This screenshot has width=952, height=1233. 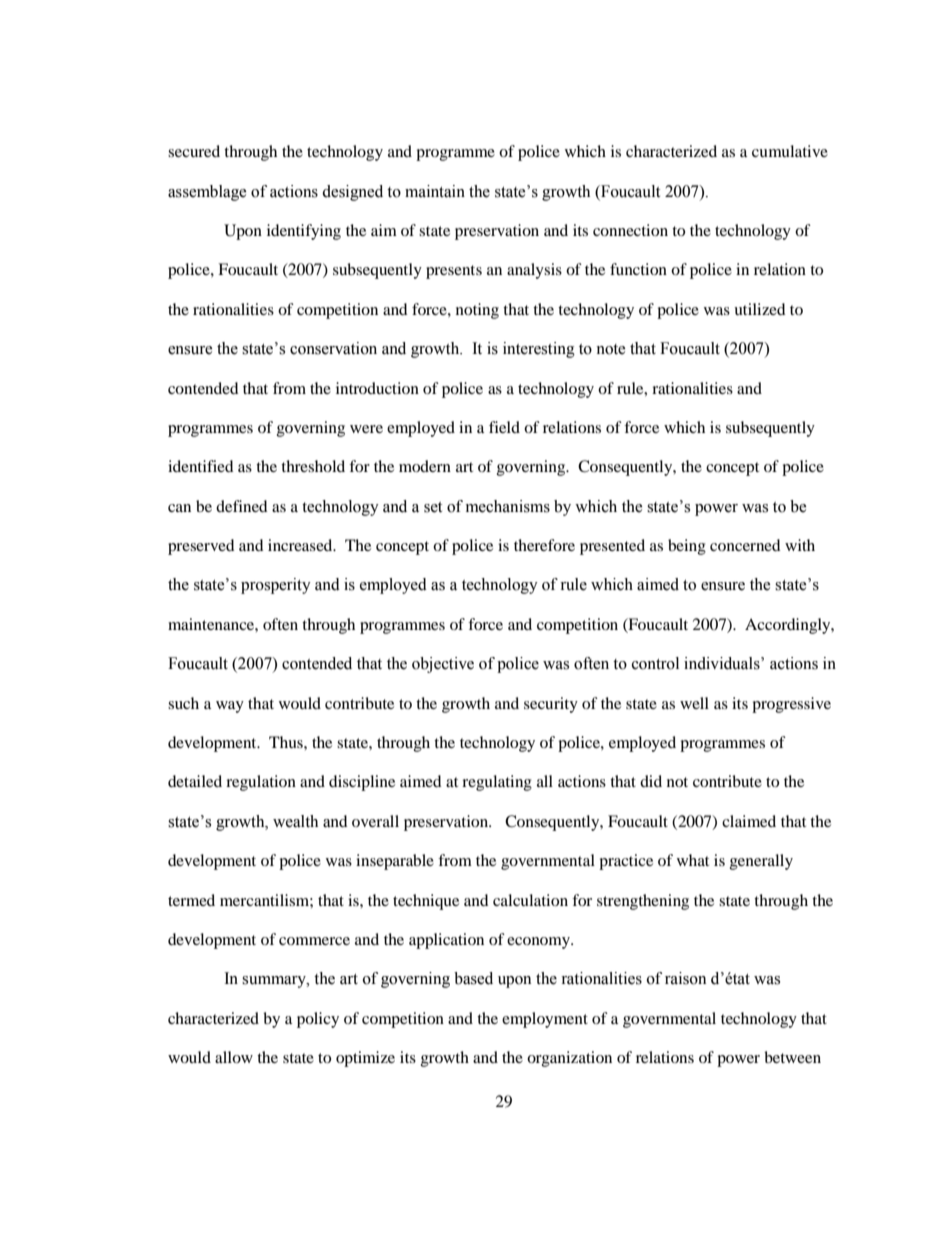 I want to click on employment, so click(x=545, y=1020).
